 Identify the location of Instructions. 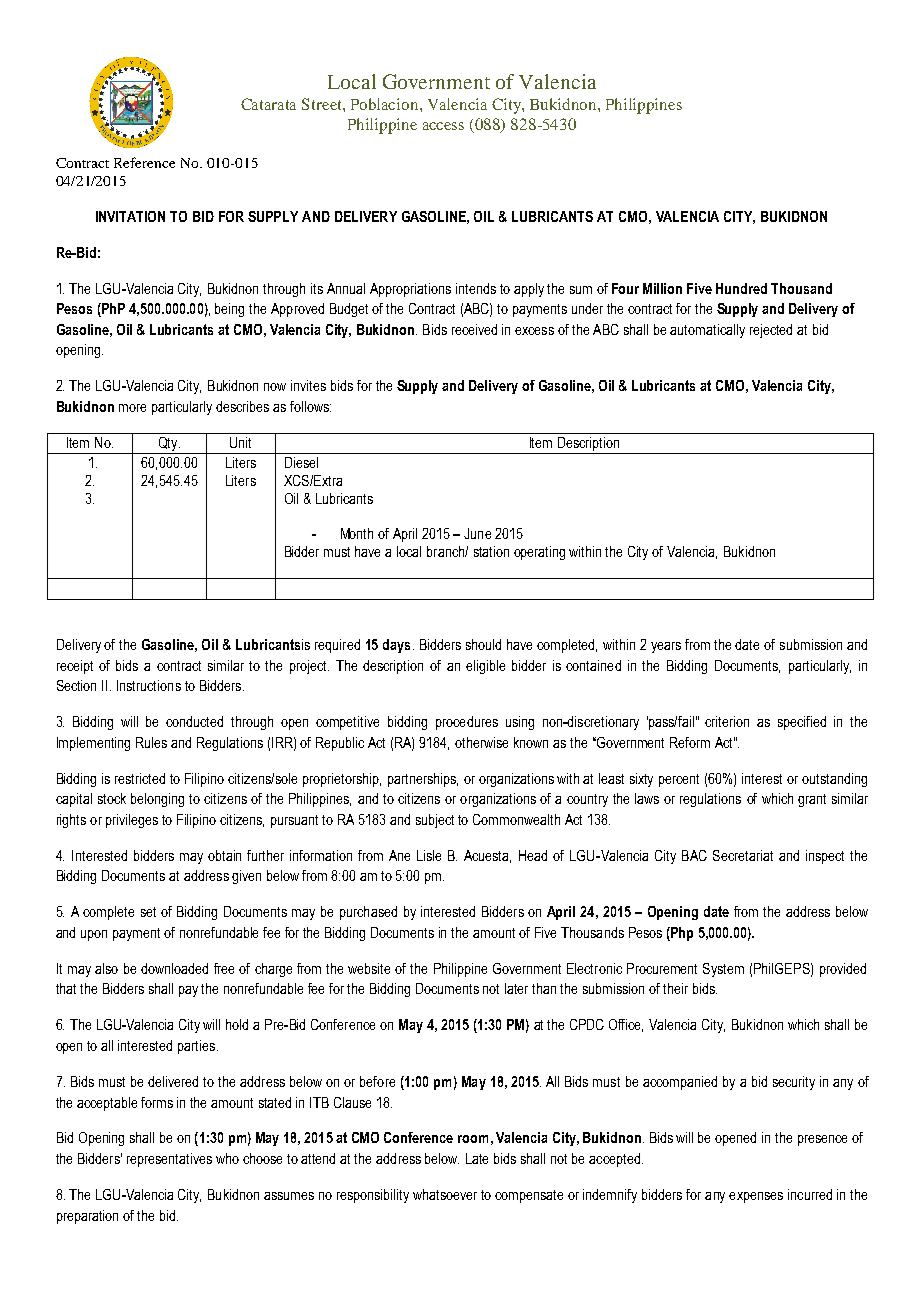
(149, 685).
